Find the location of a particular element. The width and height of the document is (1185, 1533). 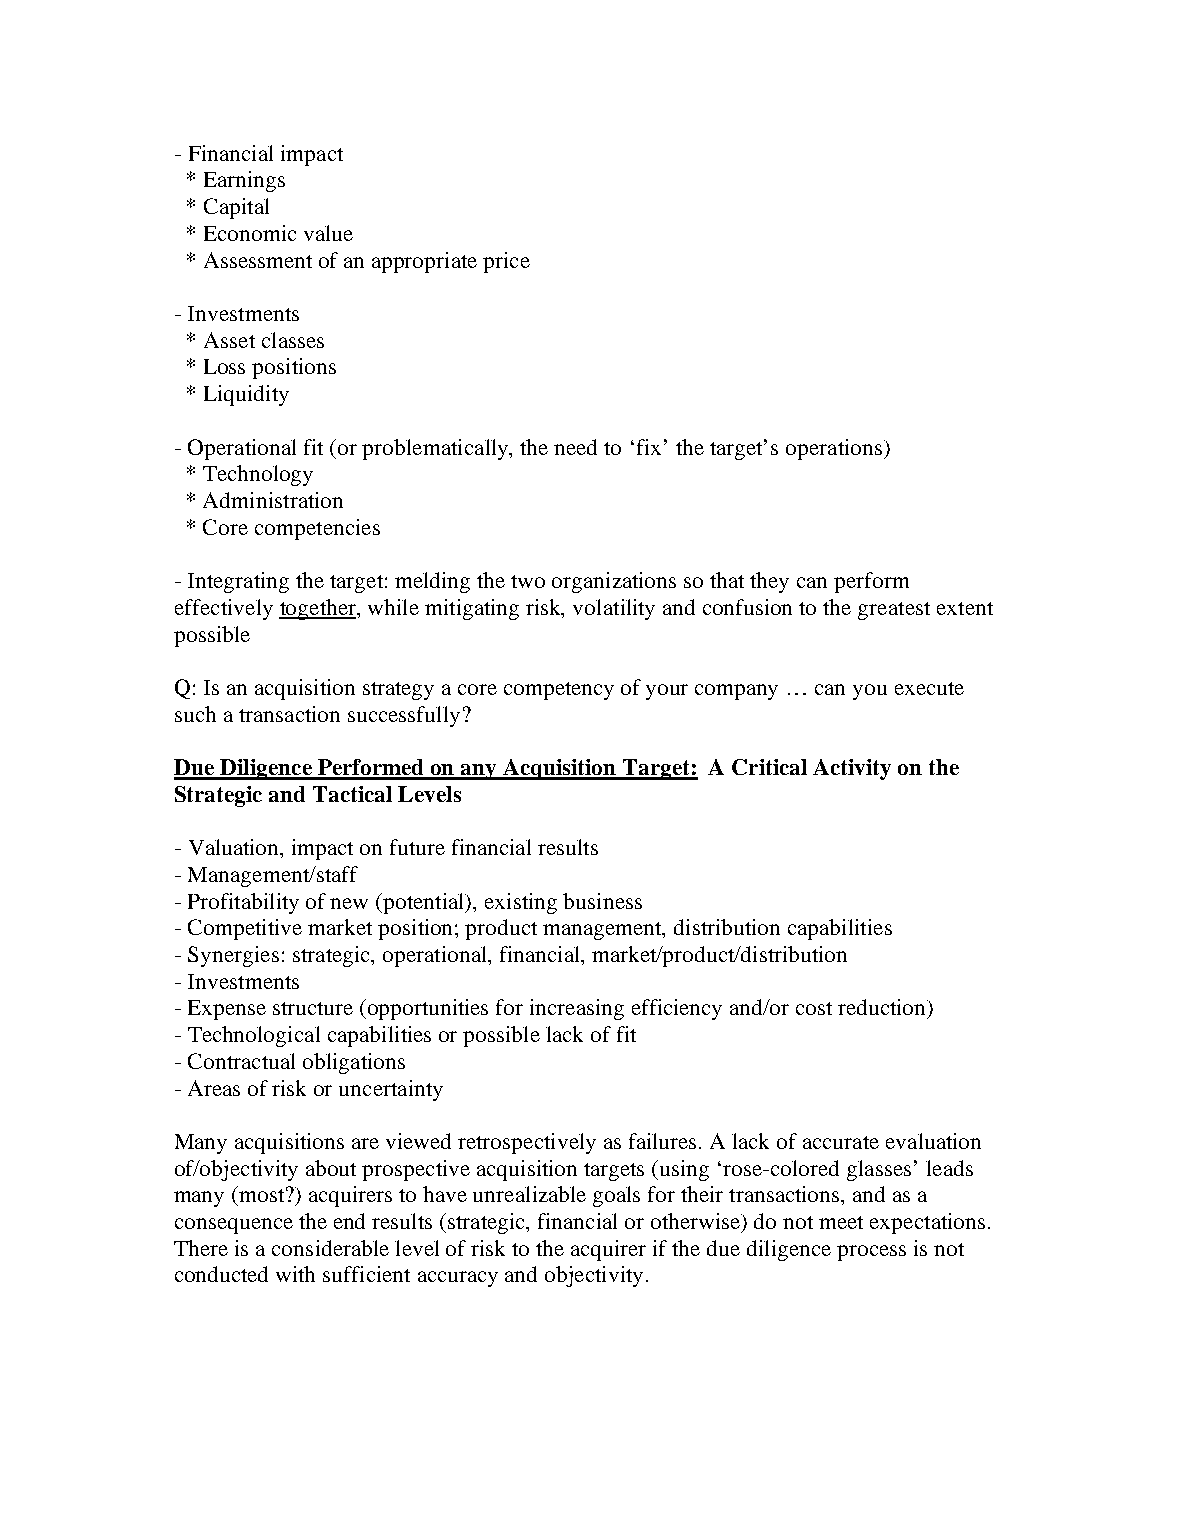

competencies is located at coordinates (317, 529).
